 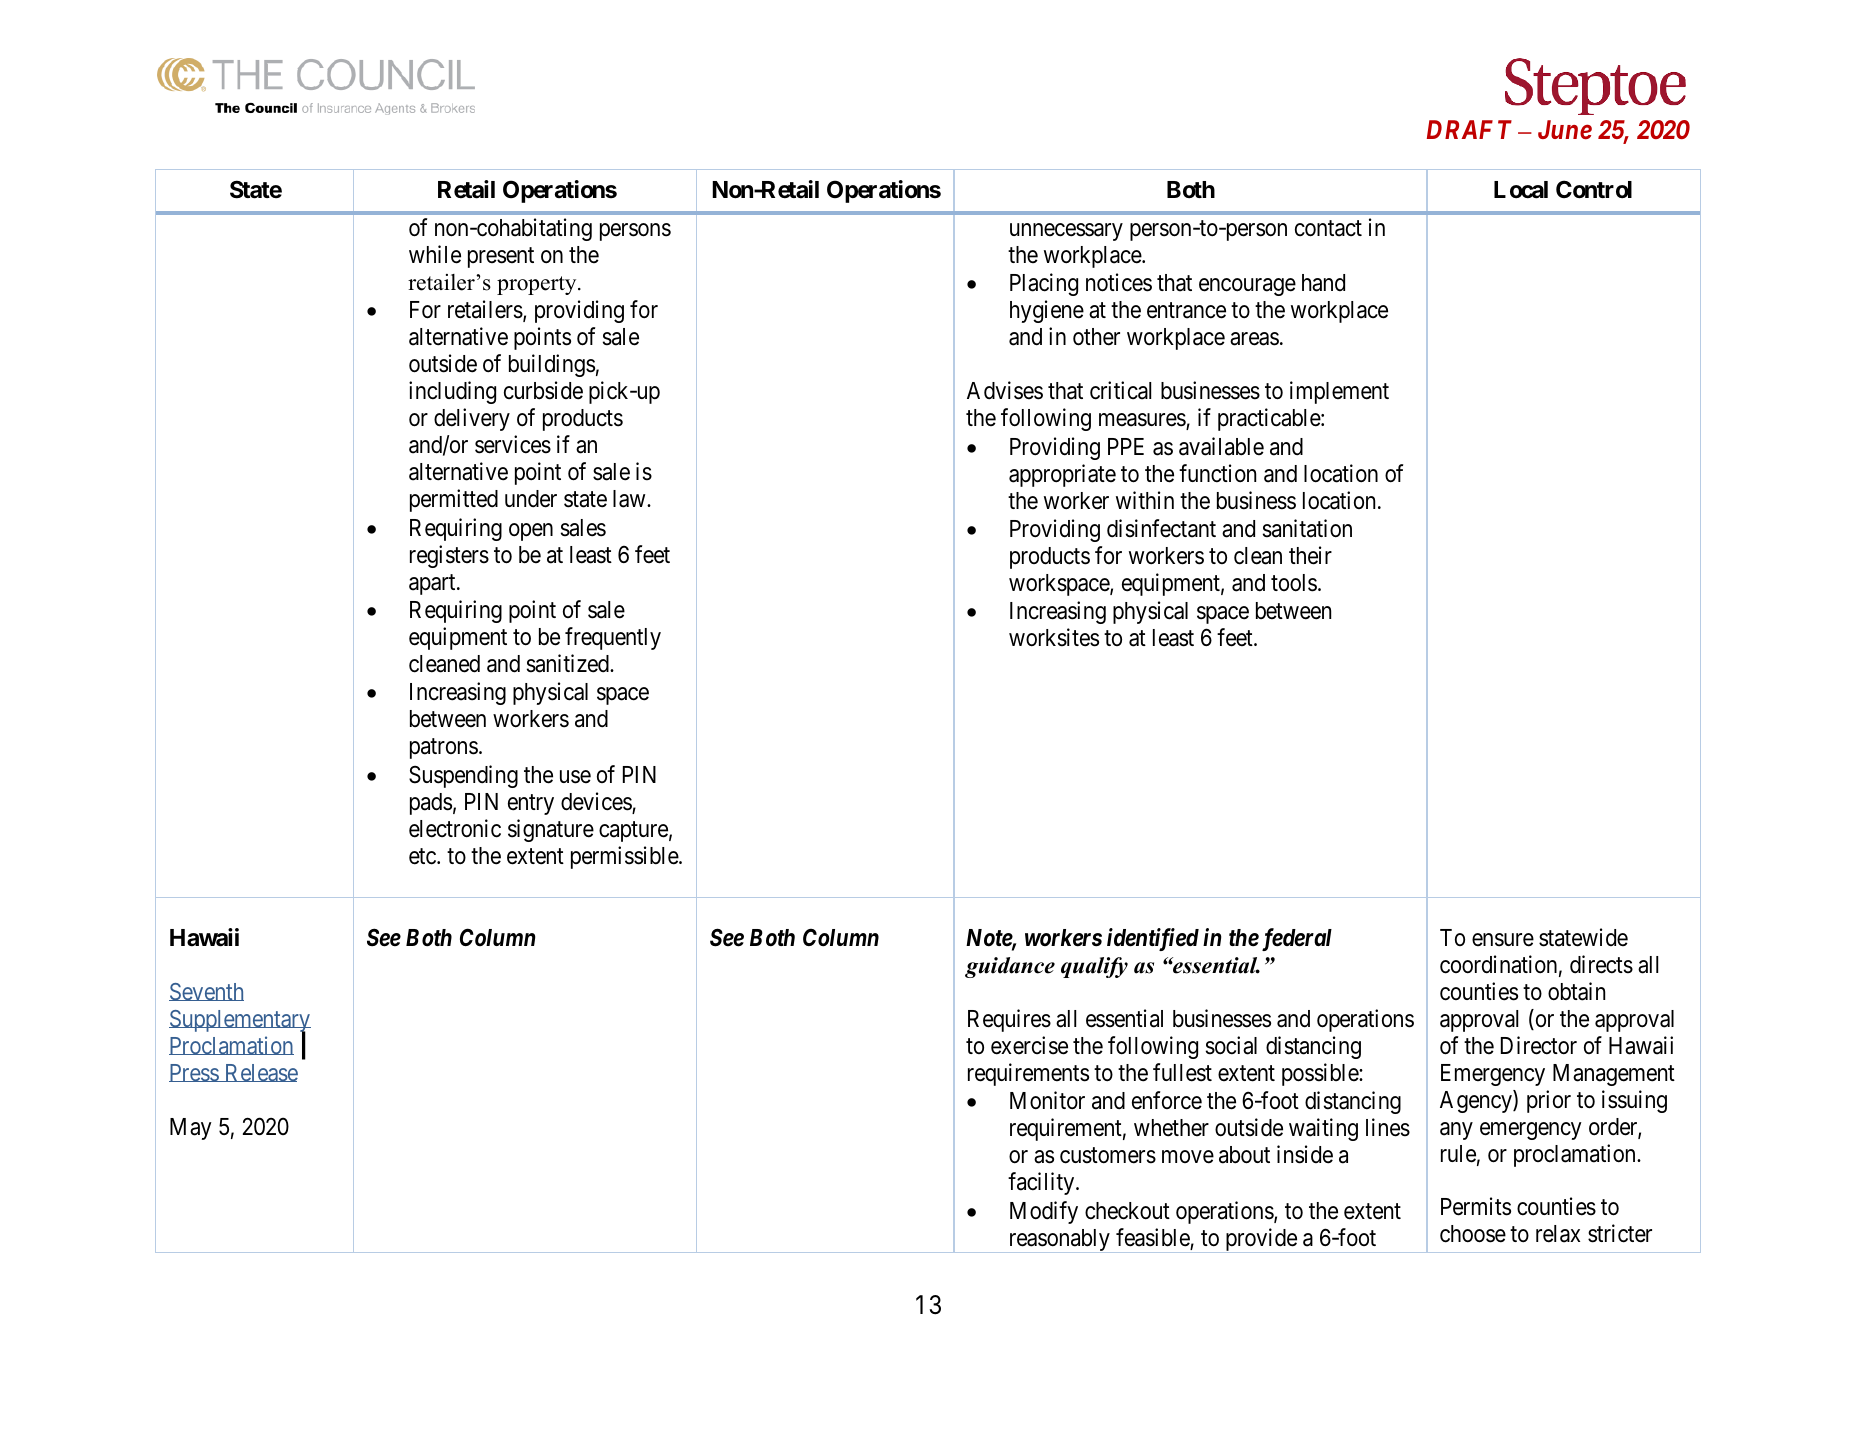 I want to click on permitted, so click(x=454, y=500).
